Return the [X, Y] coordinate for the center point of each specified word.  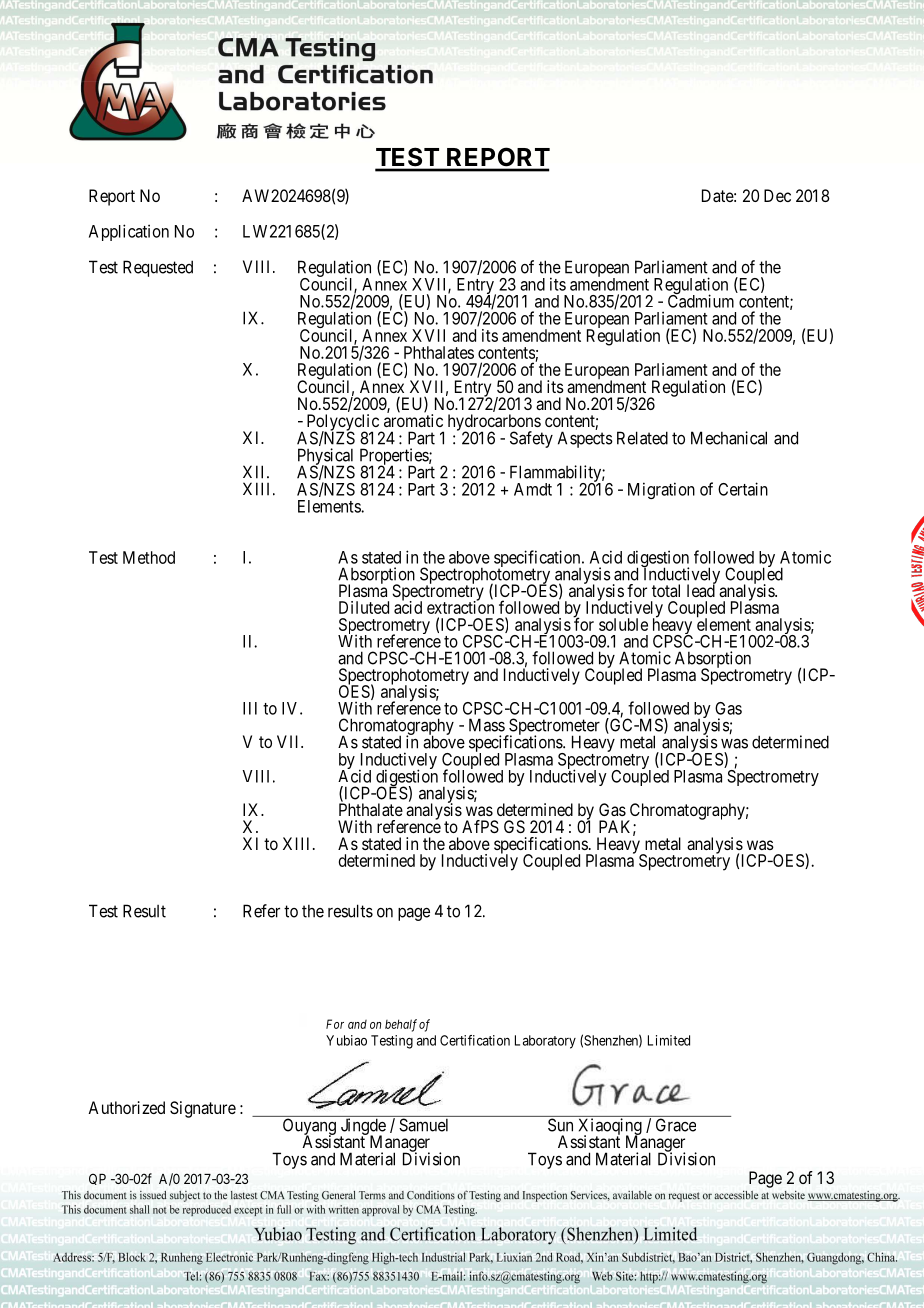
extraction [460, 607]
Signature [203, 1109]
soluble [623, 624]
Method [149, 557]
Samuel [423, 1125]
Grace [676, 1125]
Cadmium [701, 300]
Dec [777, 195]
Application [129, 232]
